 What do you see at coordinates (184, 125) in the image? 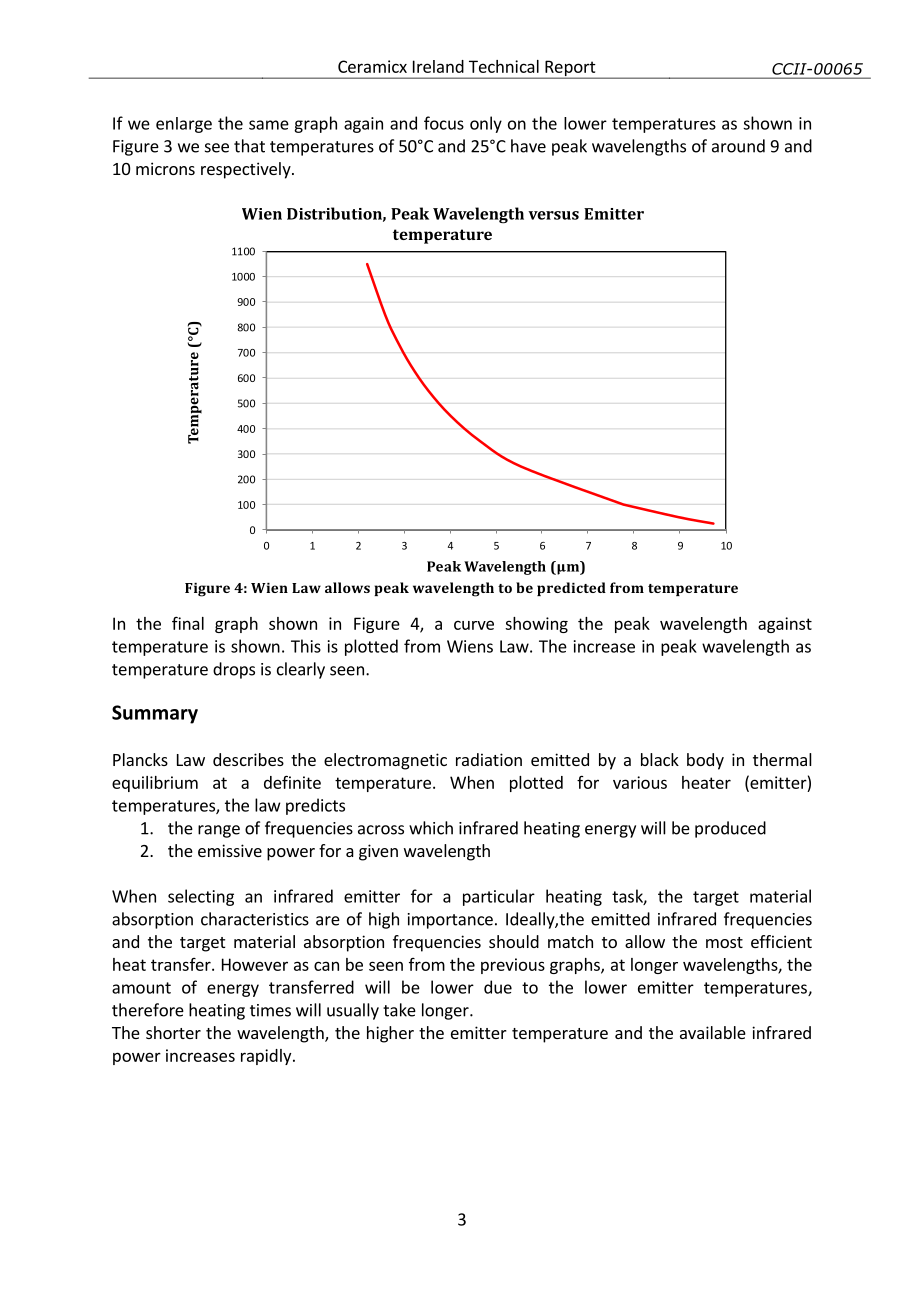
I see `enlarge` at bounding box center [184, 125].
